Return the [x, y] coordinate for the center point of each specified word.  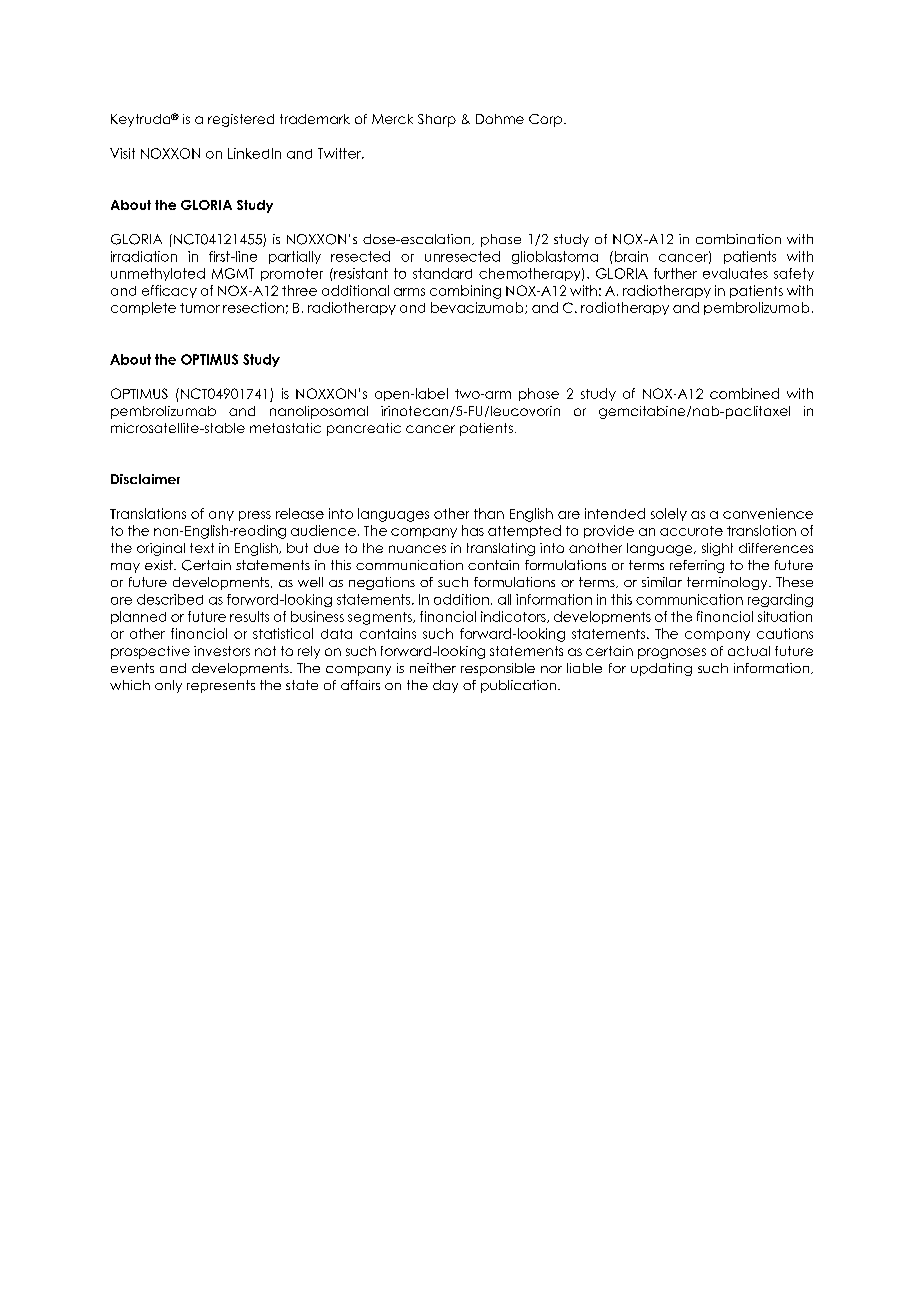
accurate [691, 531]
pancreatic [364, 429]
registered [241, 120]
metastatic [285, 428]
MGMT [233, 273]
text [202, 548]
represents [221, 686]
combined [744, 393]
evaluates [735, 273]
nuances [417, 549]
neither [433, 668]
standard [442, 273]
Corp [547, 120]
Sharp [437, 120]
